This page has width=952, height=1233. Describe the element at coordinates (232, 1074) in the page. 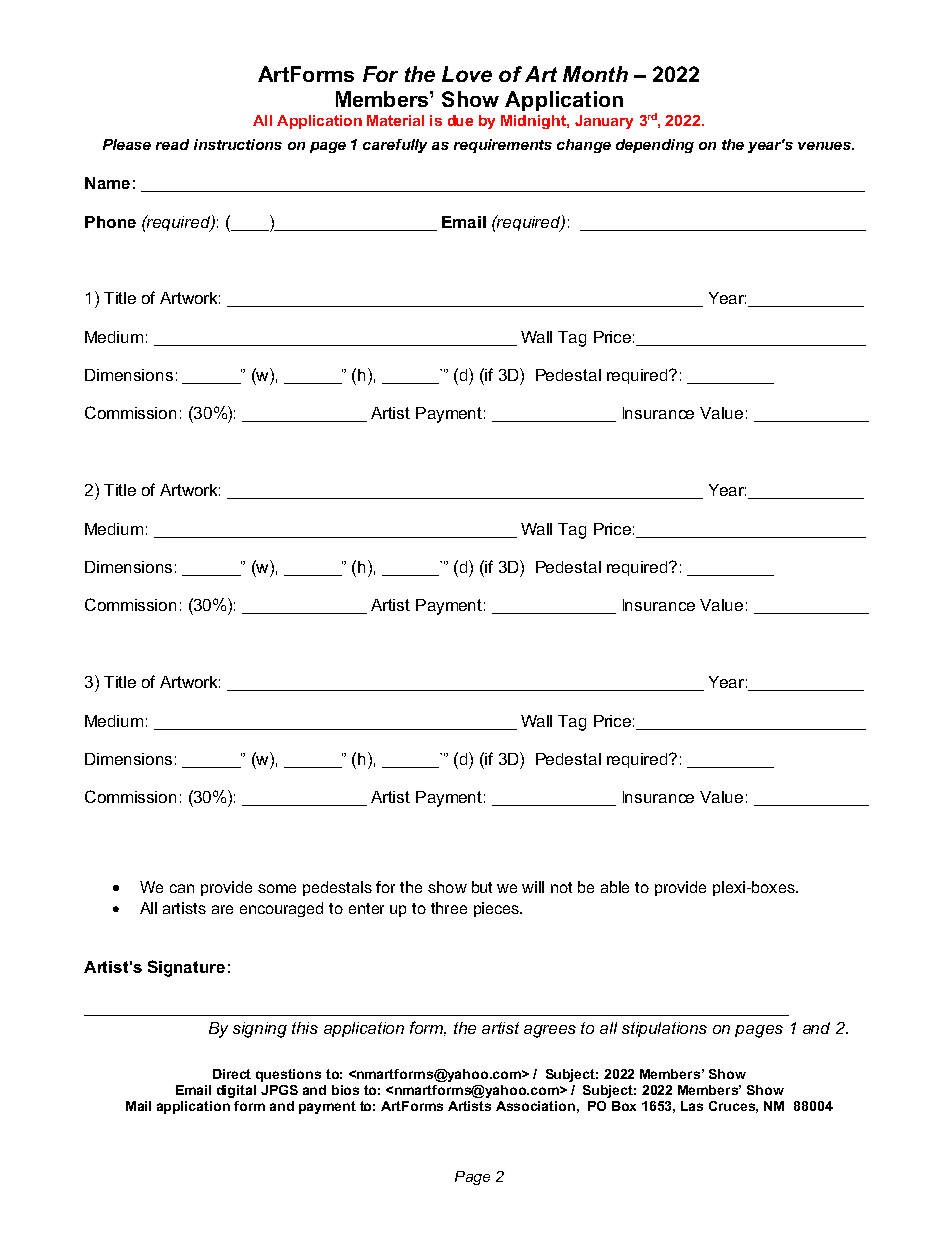

I see `Direct` at that location.
